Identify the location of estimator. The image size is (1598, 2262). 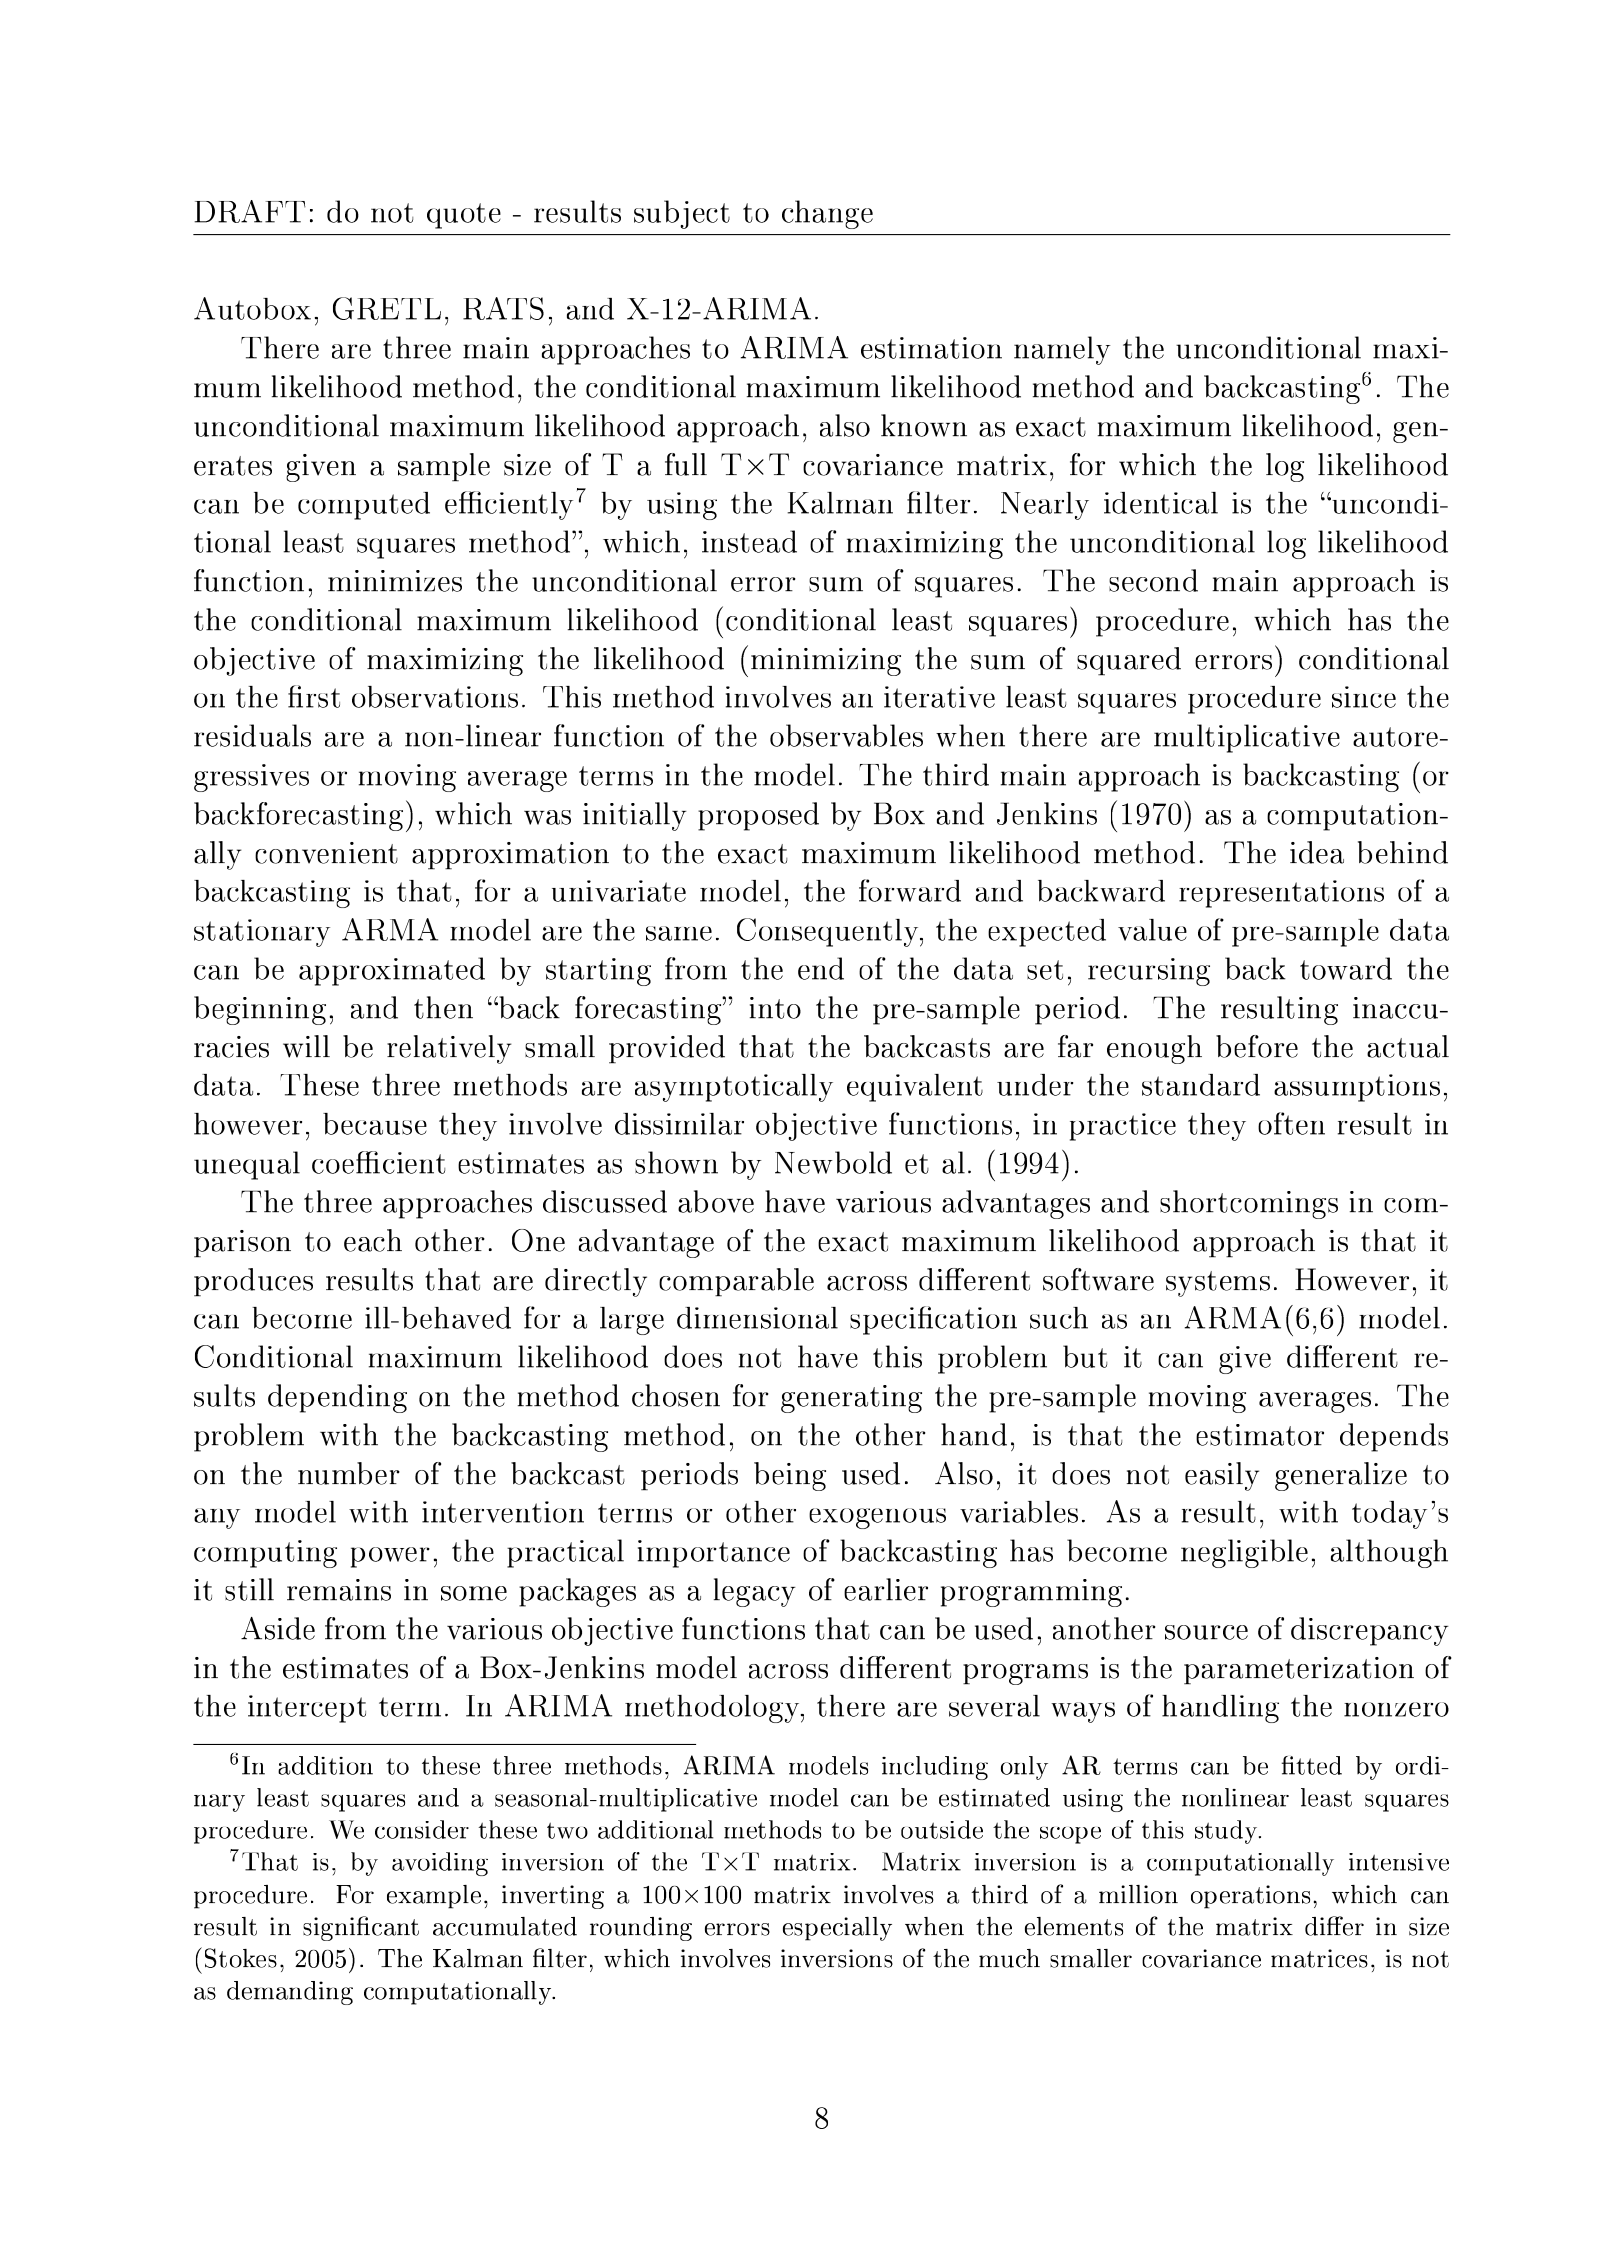
(1260, 1435).
